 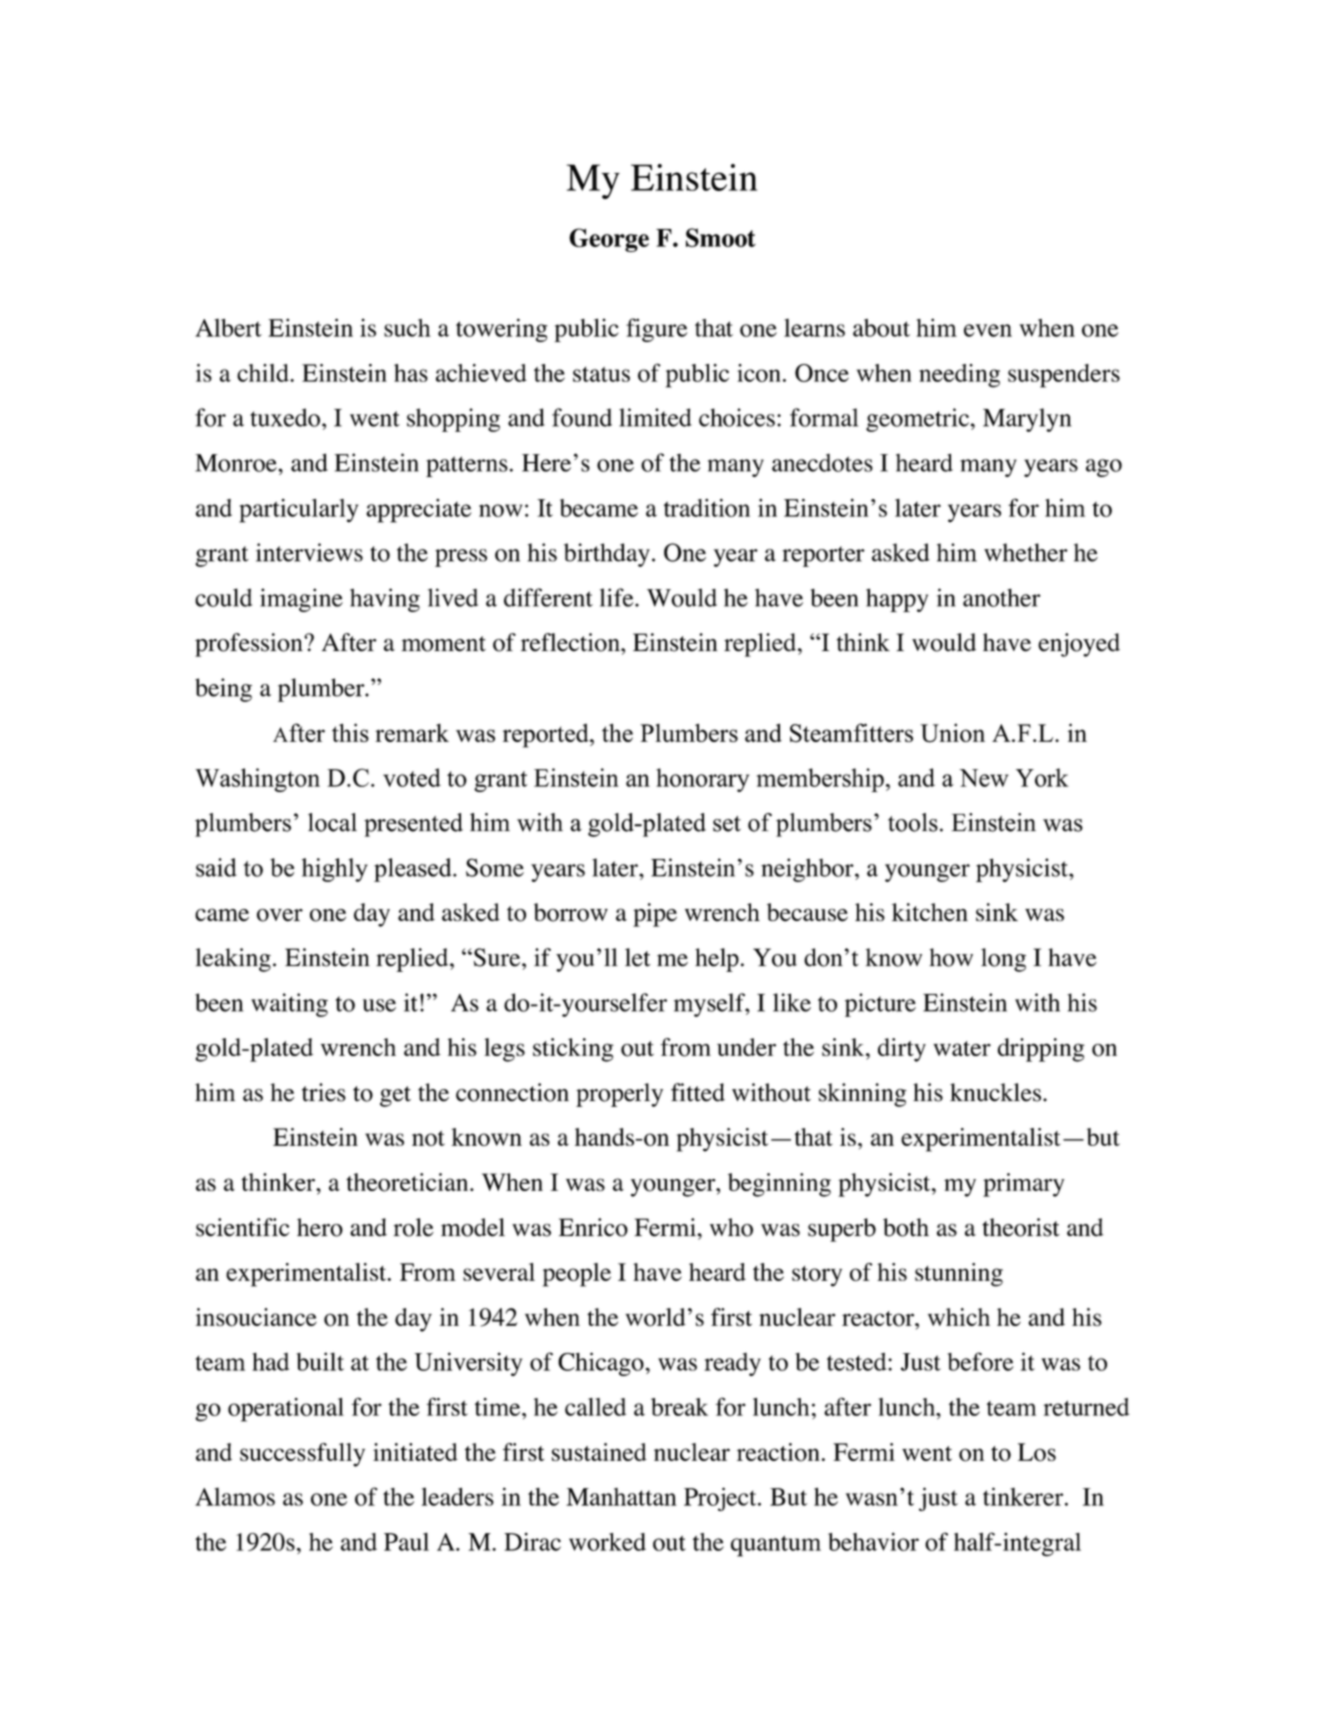 I want to click on imagine, so click(x=301, y=600).
